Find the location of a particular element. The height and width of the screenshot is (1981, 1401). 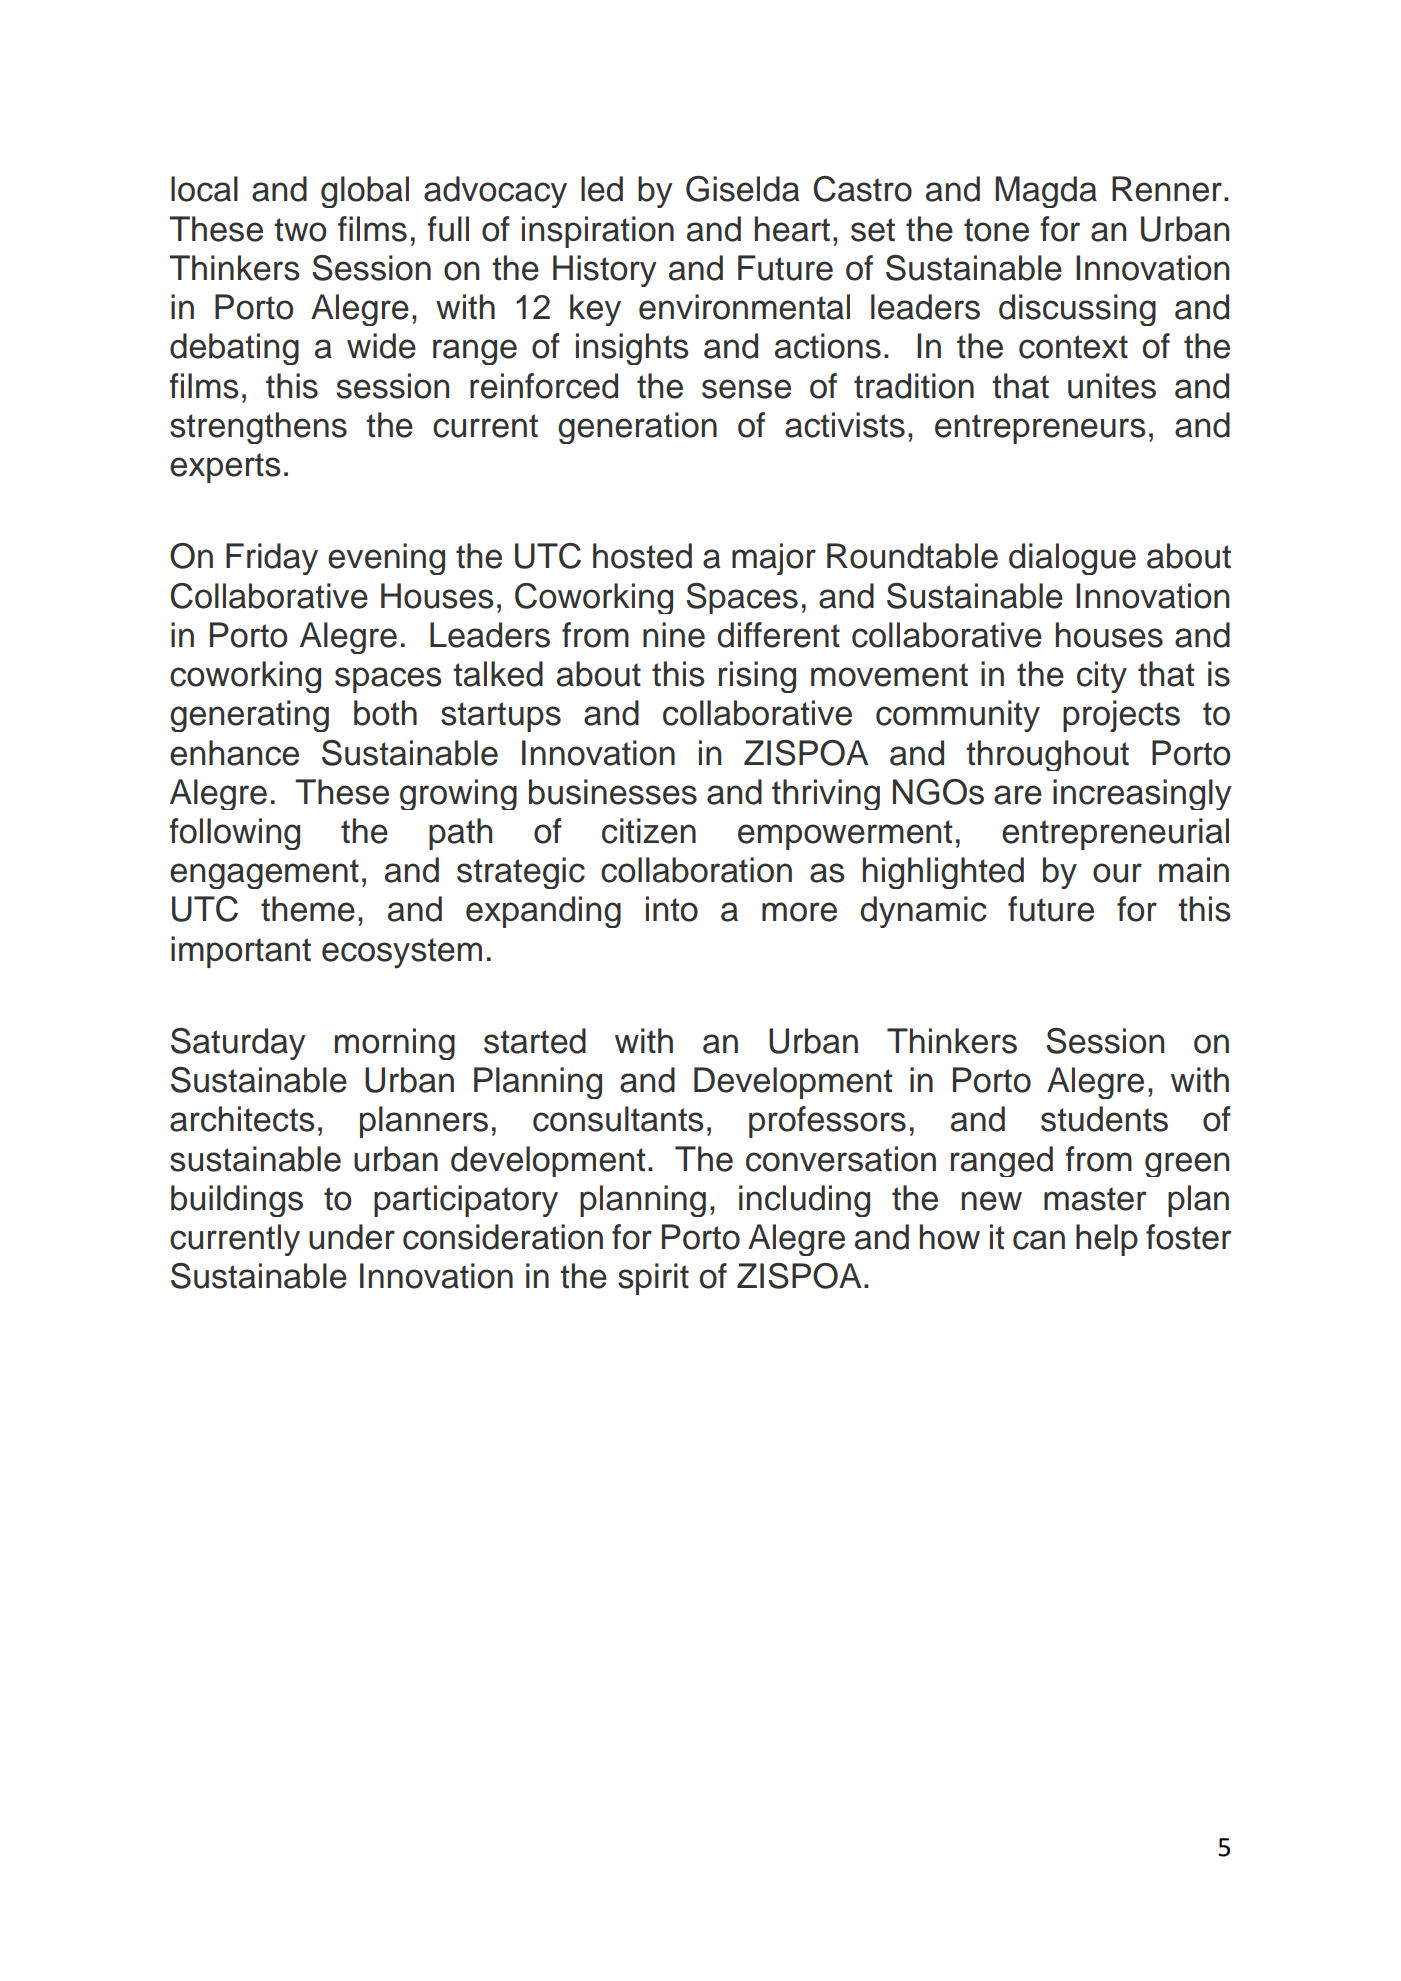

students is located at coordinates (1104, 1119).
